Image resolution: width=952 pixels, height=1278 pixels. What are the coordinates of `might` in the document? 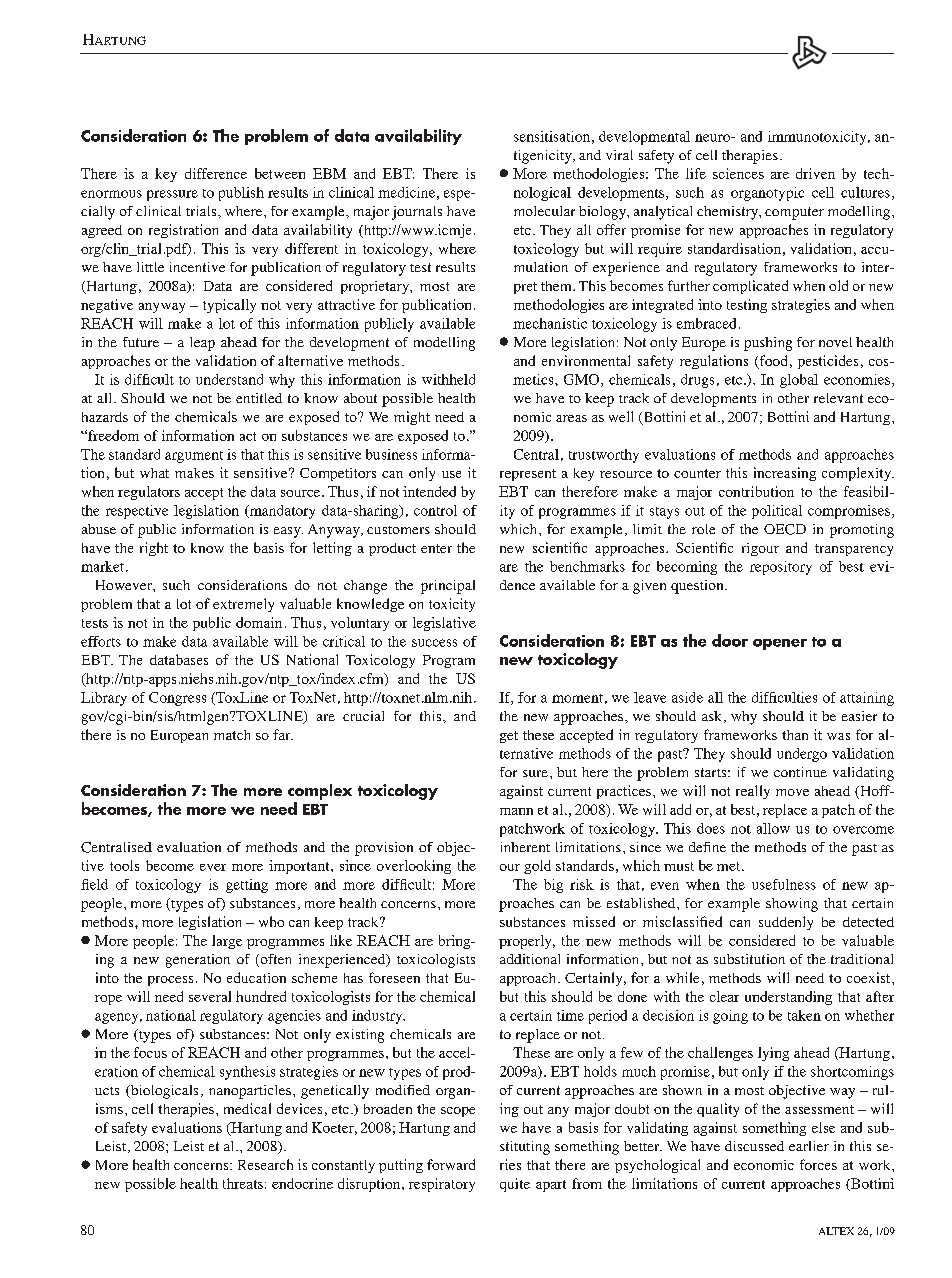 It's located at (412, 418).
